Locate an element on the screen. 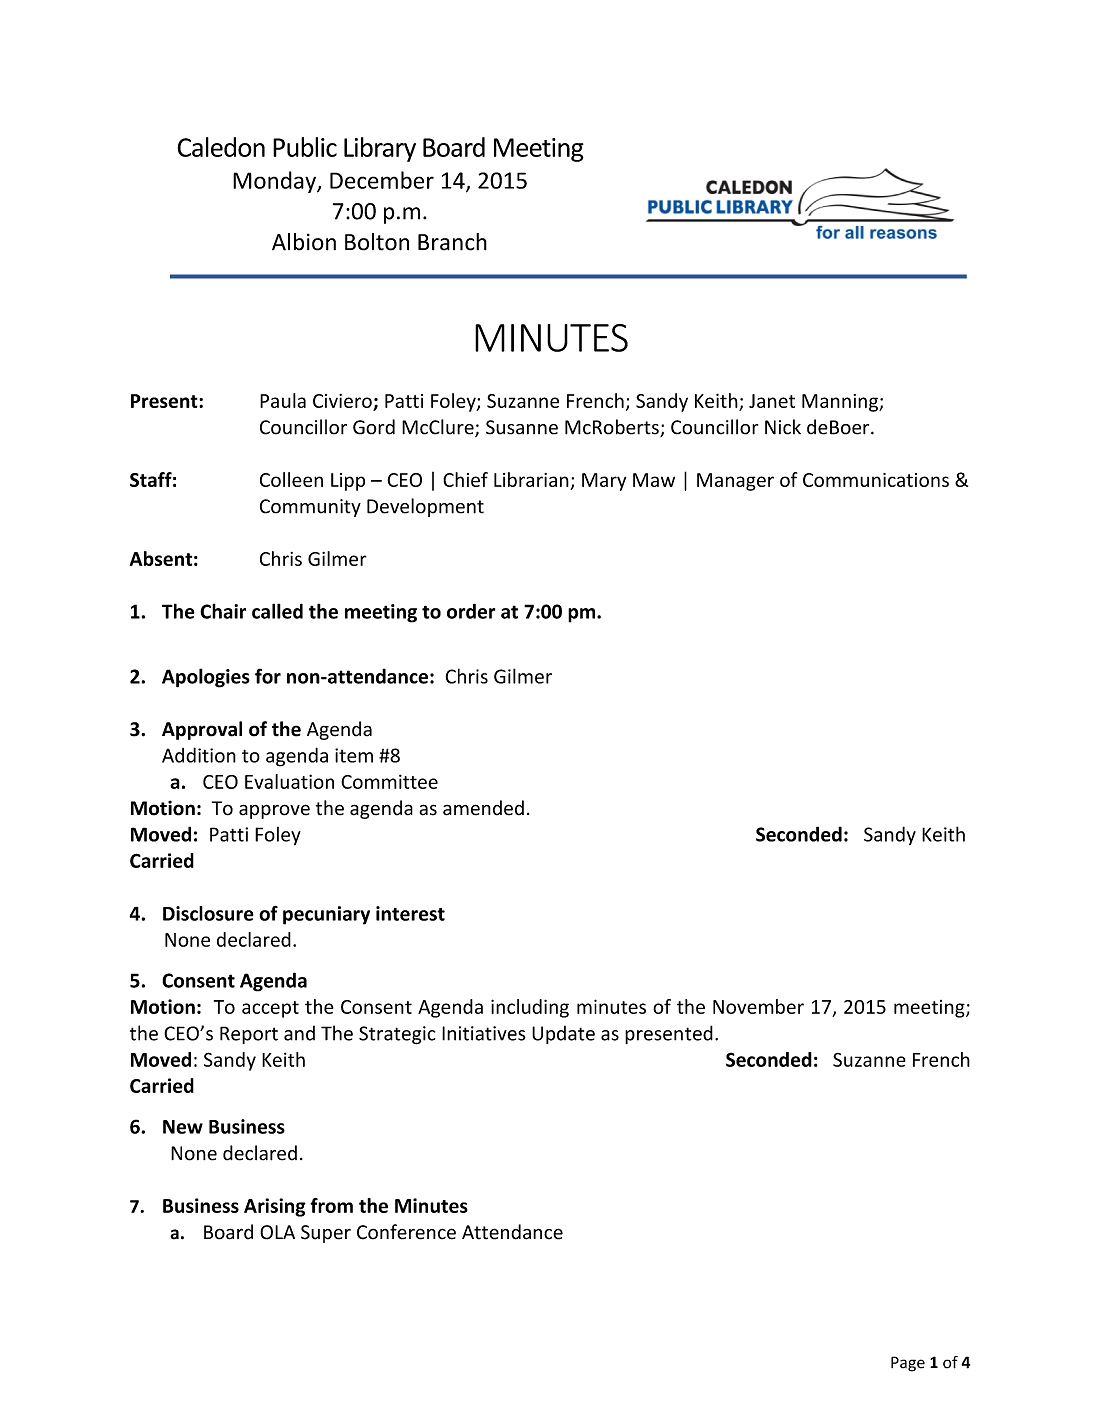  amended is located at coordinates (483, 808).
